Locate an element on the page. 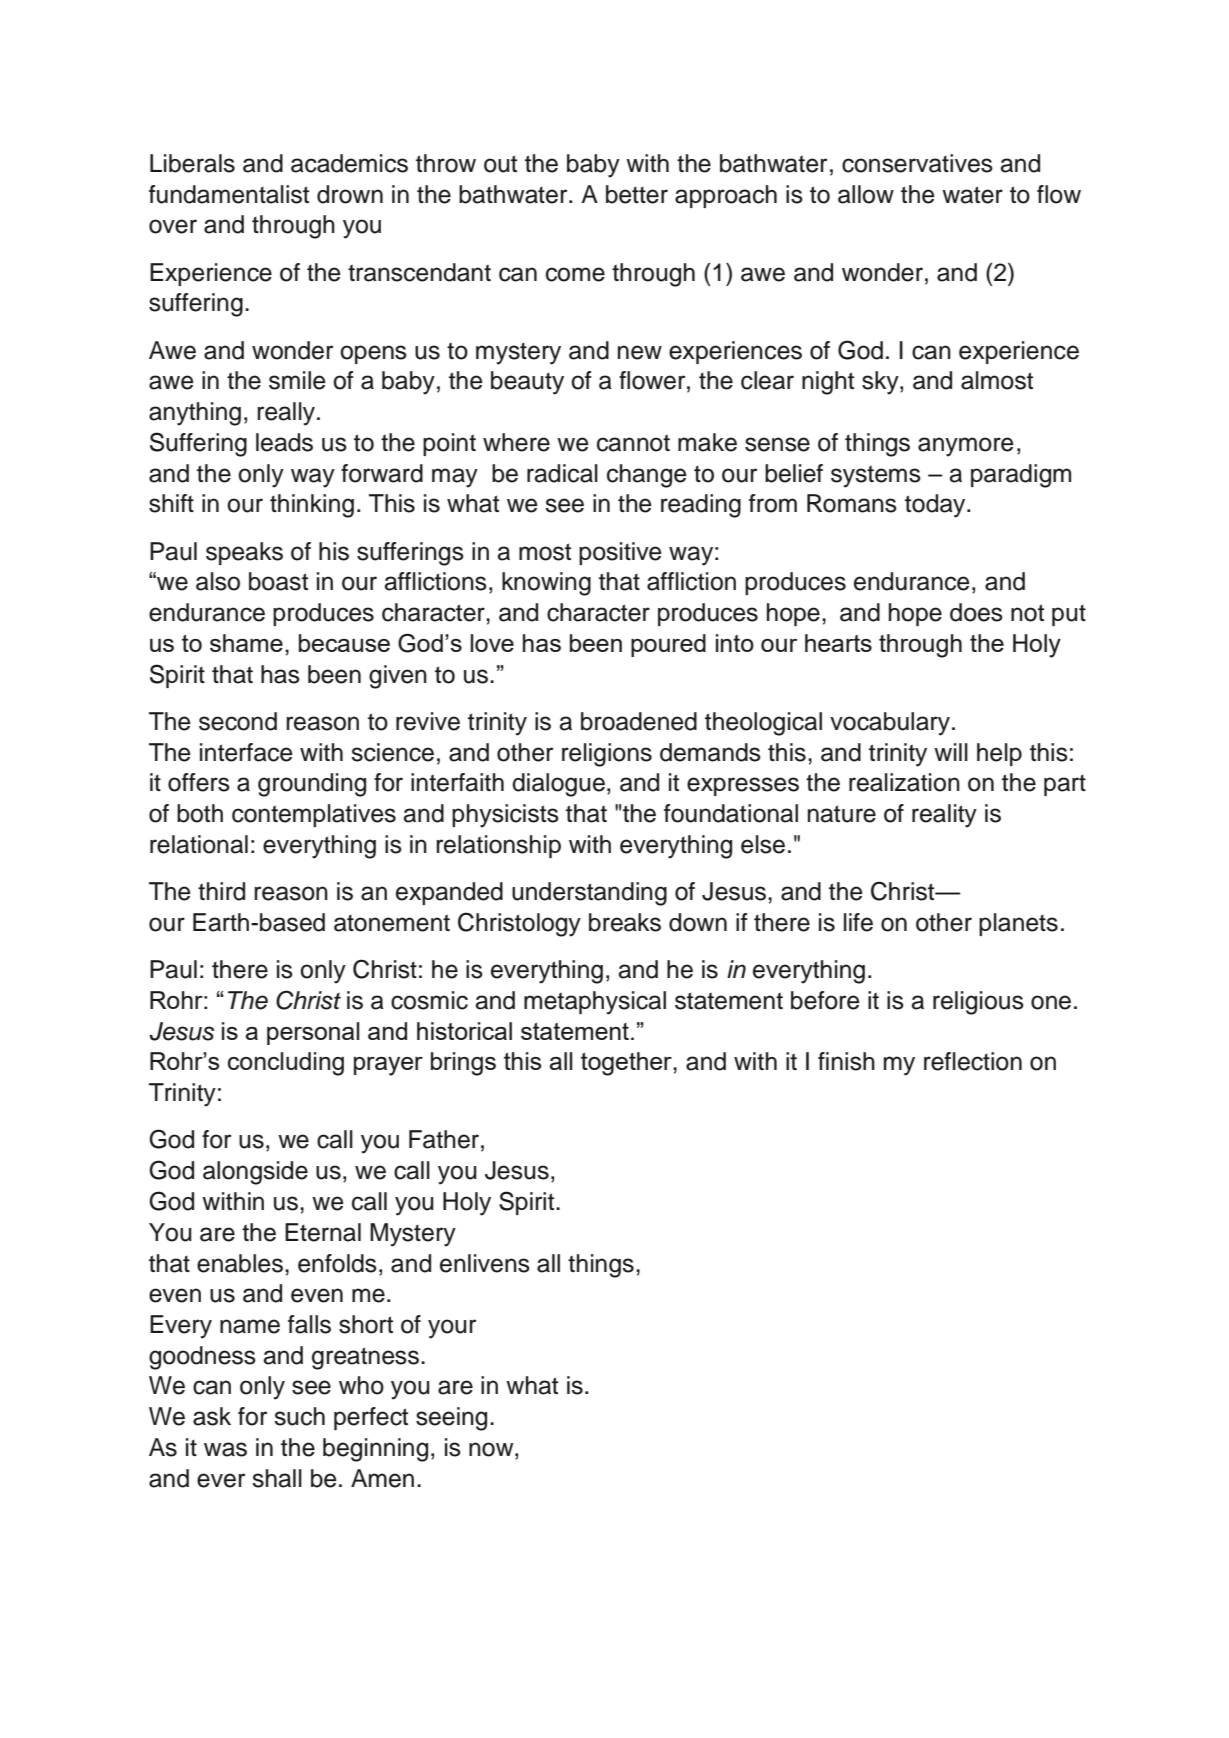 This image has width=1229, height=1738. reflection is located at coordinates (973, 1061).
